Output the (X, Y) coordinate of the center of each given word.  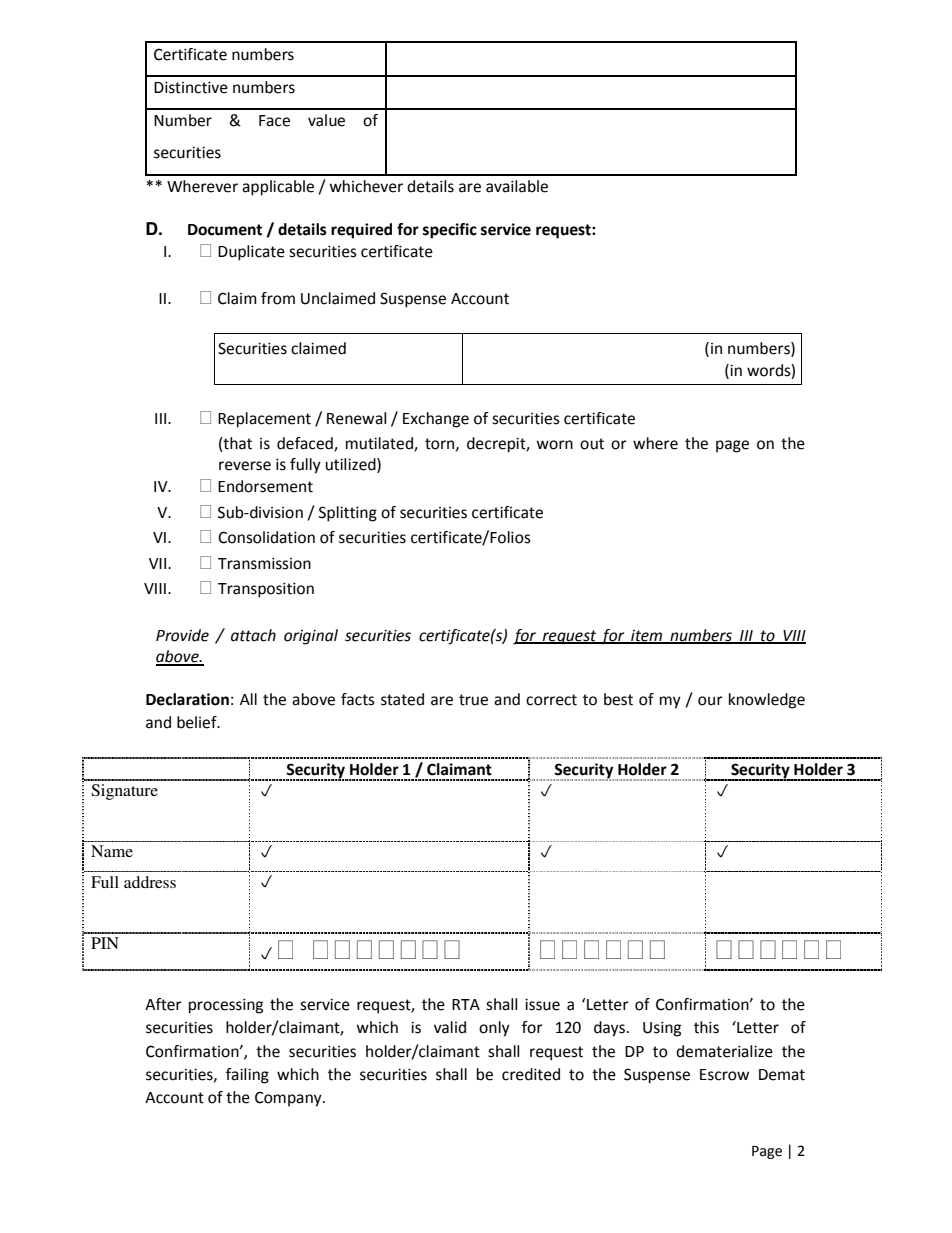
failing (247, 1076)
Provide (182, 635)
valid (450, 1027)
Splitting (348, 514)
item (647, 636)
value (326, 120)
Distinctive (191, 87)
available (517, 186)
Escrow (724, 1075)
